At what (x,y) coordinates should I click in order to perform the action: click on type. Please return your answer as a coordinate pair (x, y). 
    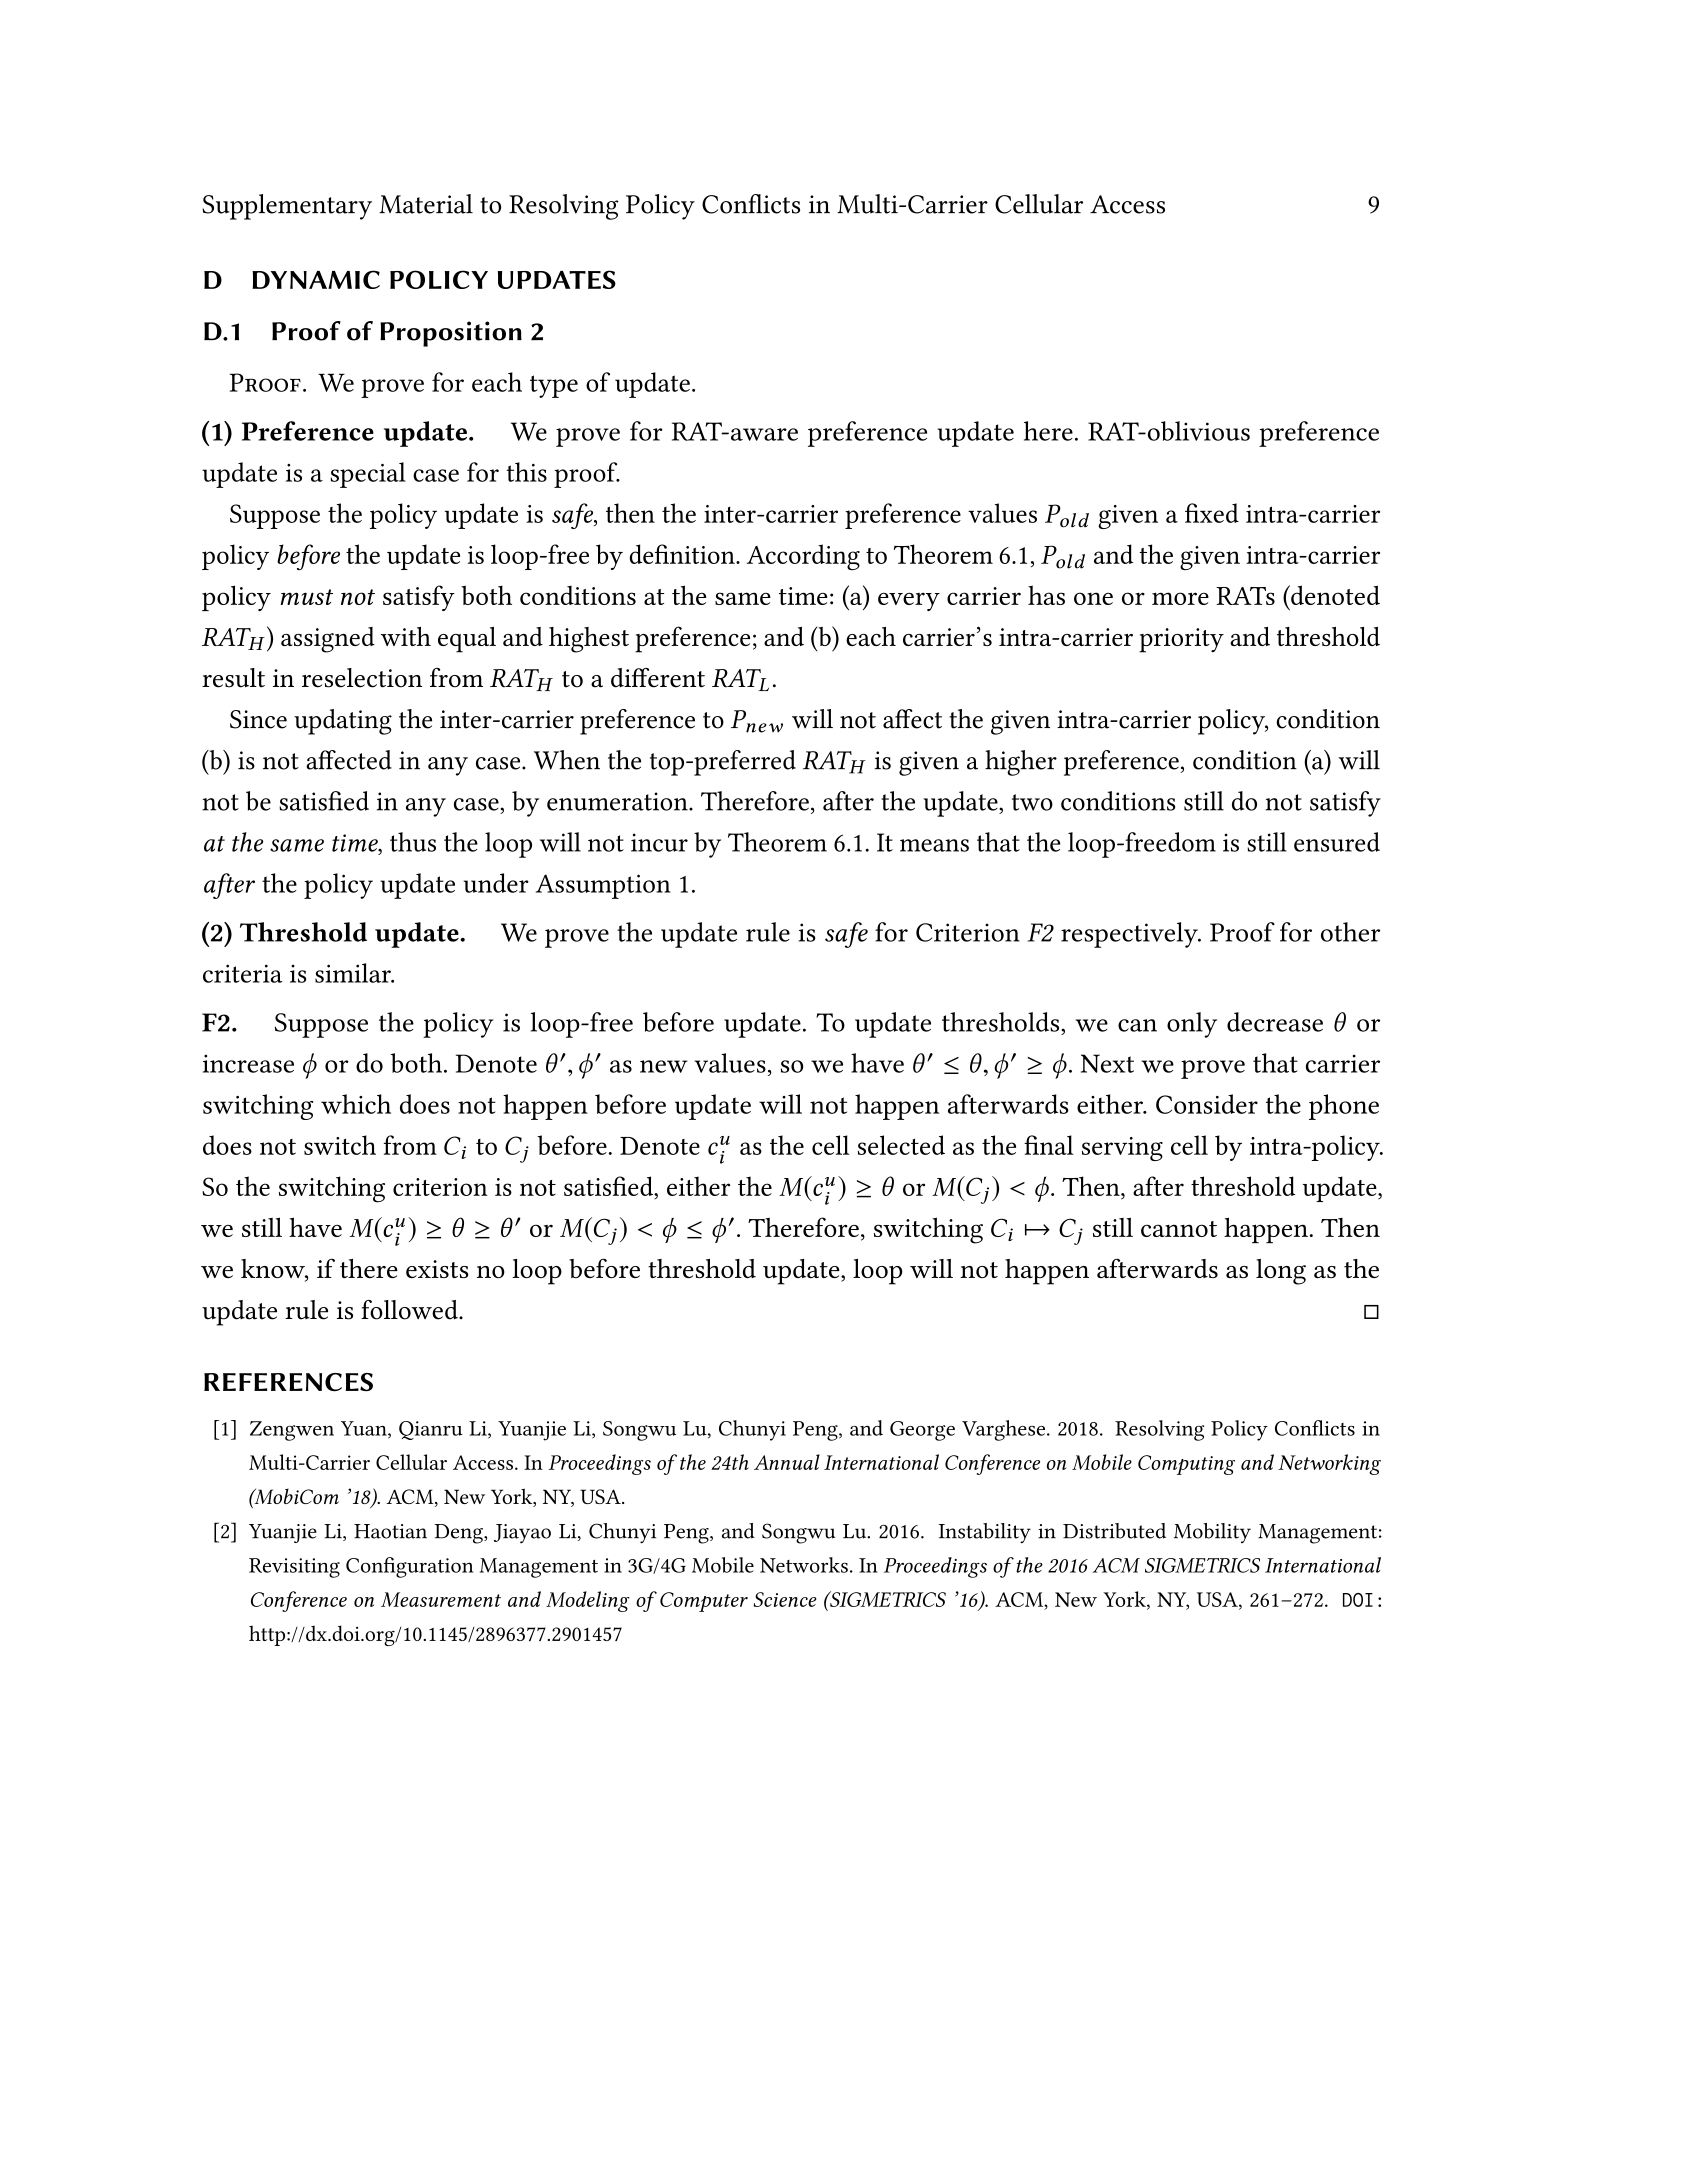
    Looking at the image, I should click on (554, 386).
